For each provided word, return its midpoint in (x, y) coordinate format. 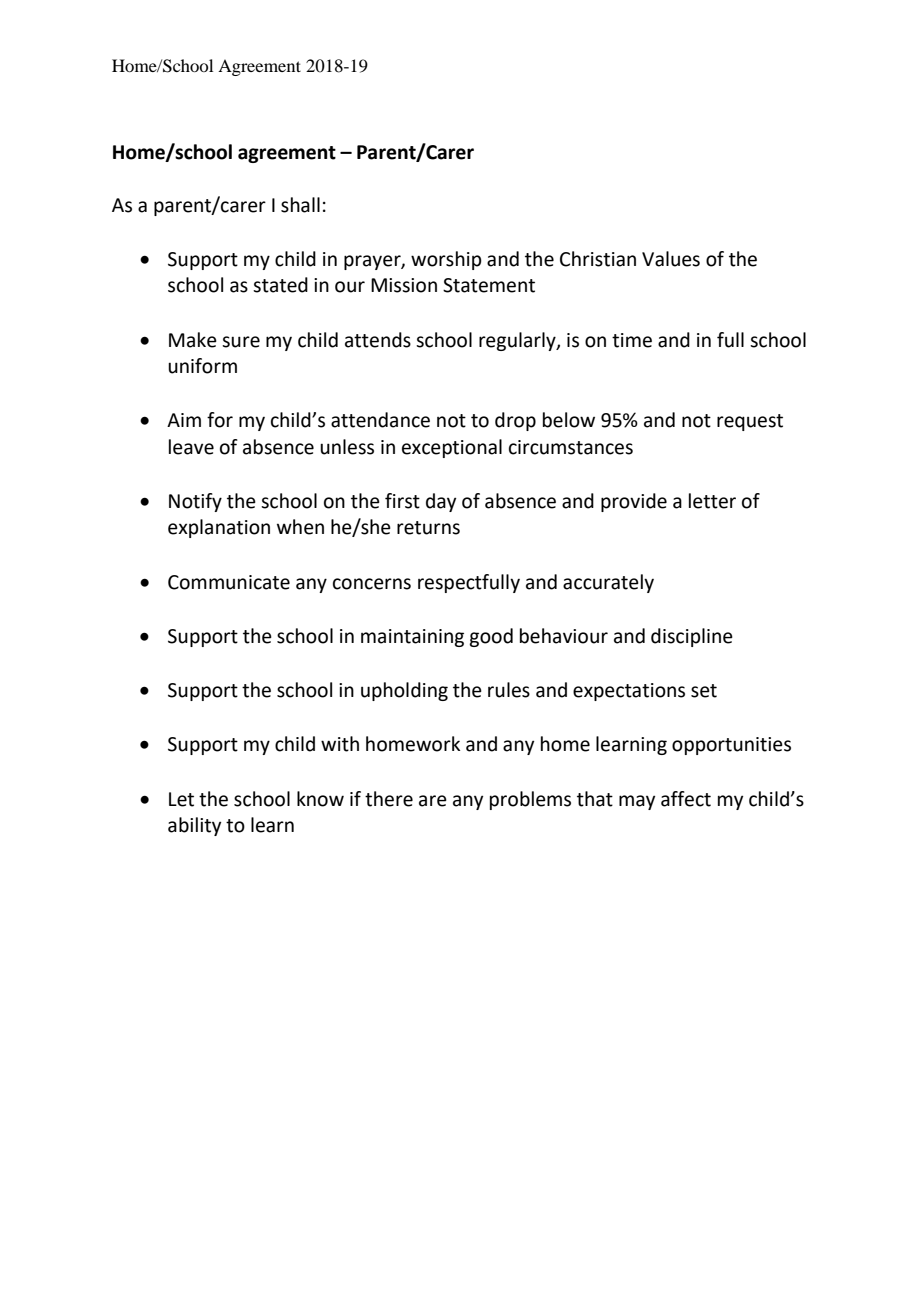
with (340, 744)
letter (712, 501)
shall (300, 205)
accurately (608, 583)
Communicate (229, 582)
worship (446, 260)
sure (241, 342)
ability (194, 826)
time (632, 340)
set (704, 691)
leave (191, 447)
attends (378, 340)
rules (509, 690)
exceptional (452, 448)
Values (671, 259)
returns (428, 528)
